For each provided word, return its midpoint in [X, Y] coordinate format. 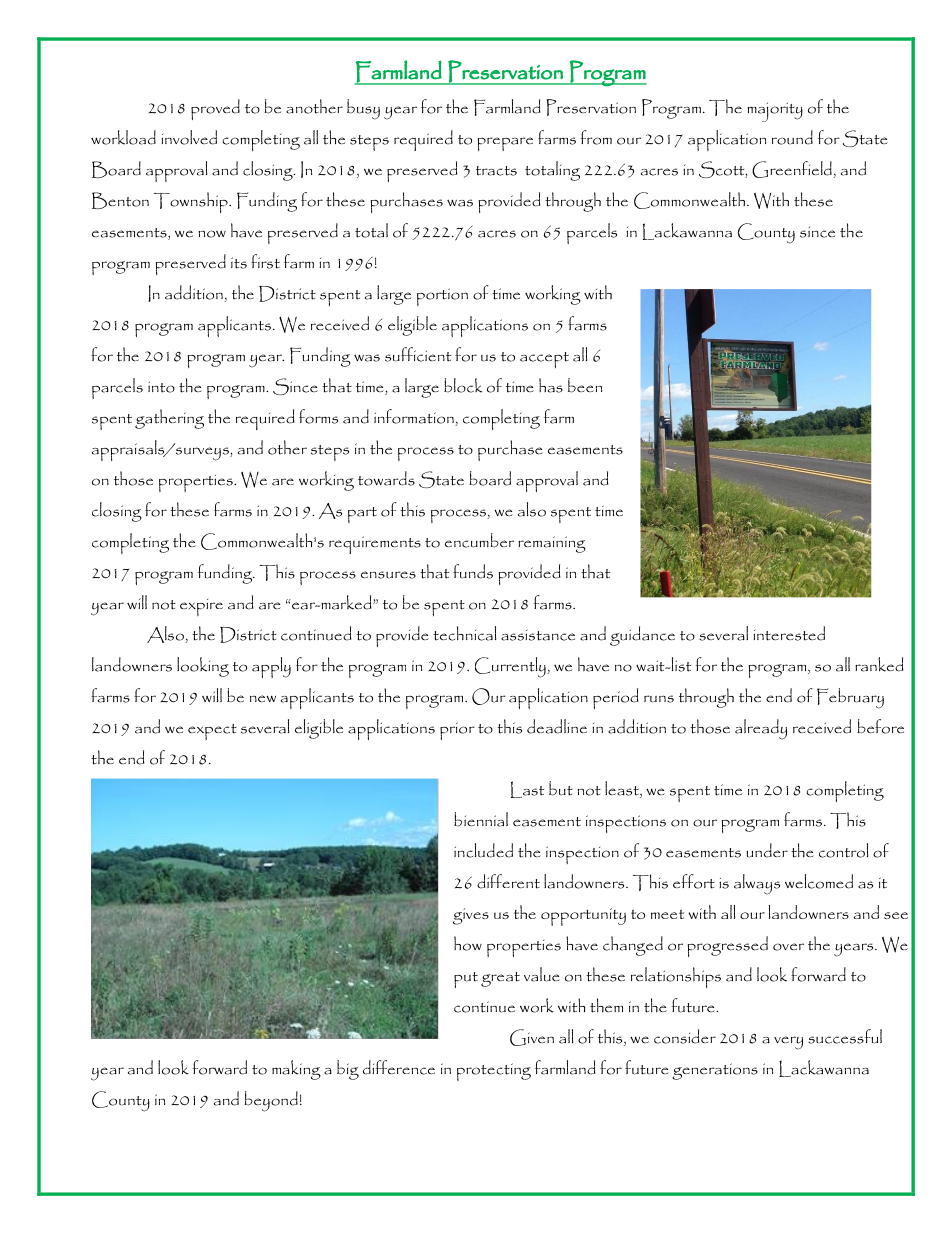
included [483, 850]
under [767, 850]
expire [201, 607]
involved [189, 137]
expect [212, 732]
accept [544, 360]
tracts [496, 171]
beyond [271, 1101]
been [585, 385]
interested [789, 633]
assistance [538, 635]
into [161, 387]
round [792, 137]
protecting [494, 1072]
